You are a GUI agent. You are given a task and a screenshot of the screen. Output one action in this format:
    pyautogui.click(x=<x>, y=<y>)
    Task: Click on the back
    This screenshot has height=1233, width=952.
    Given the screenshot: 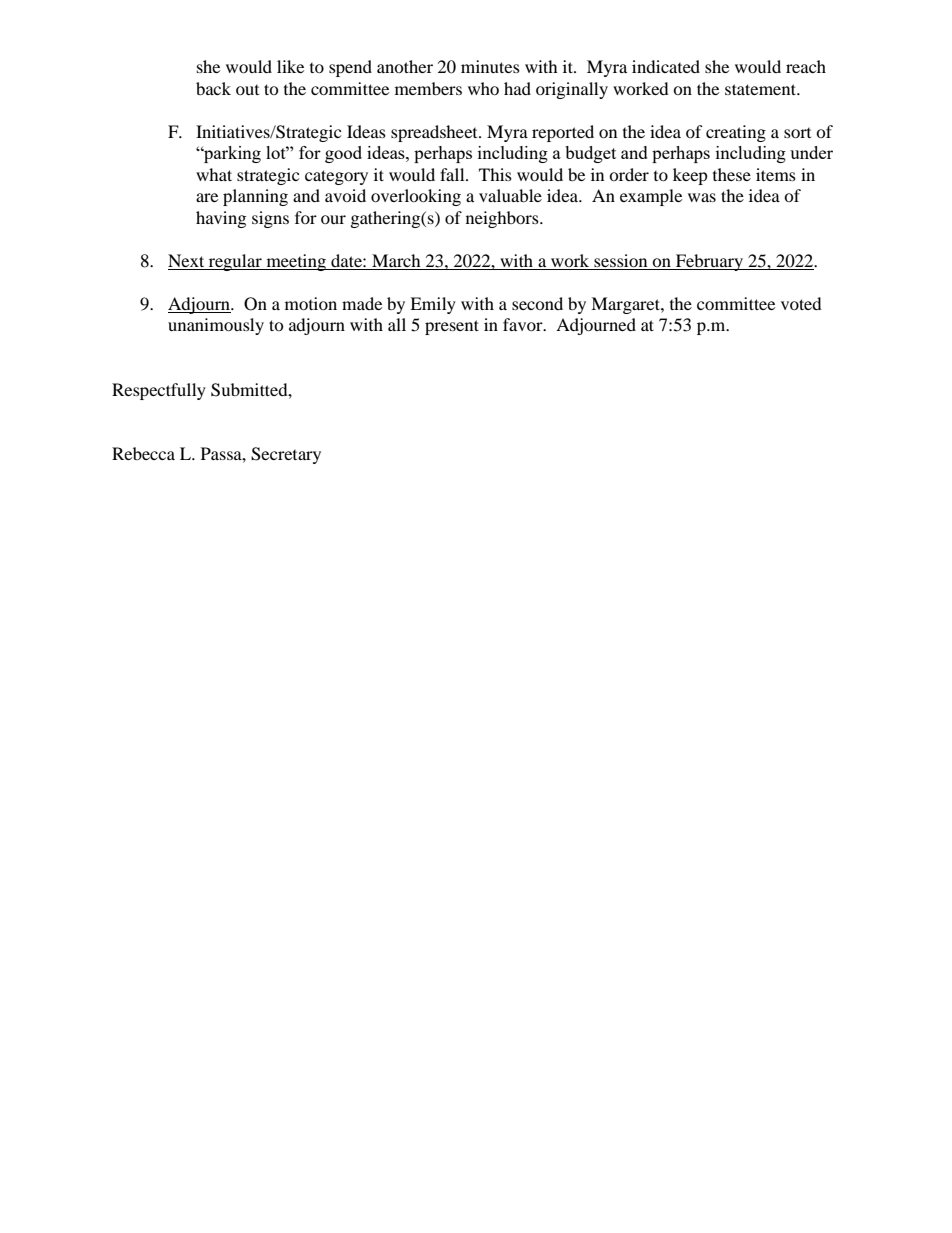 What is the action you would take?
    pyautogui.click(x=213, y=88)
